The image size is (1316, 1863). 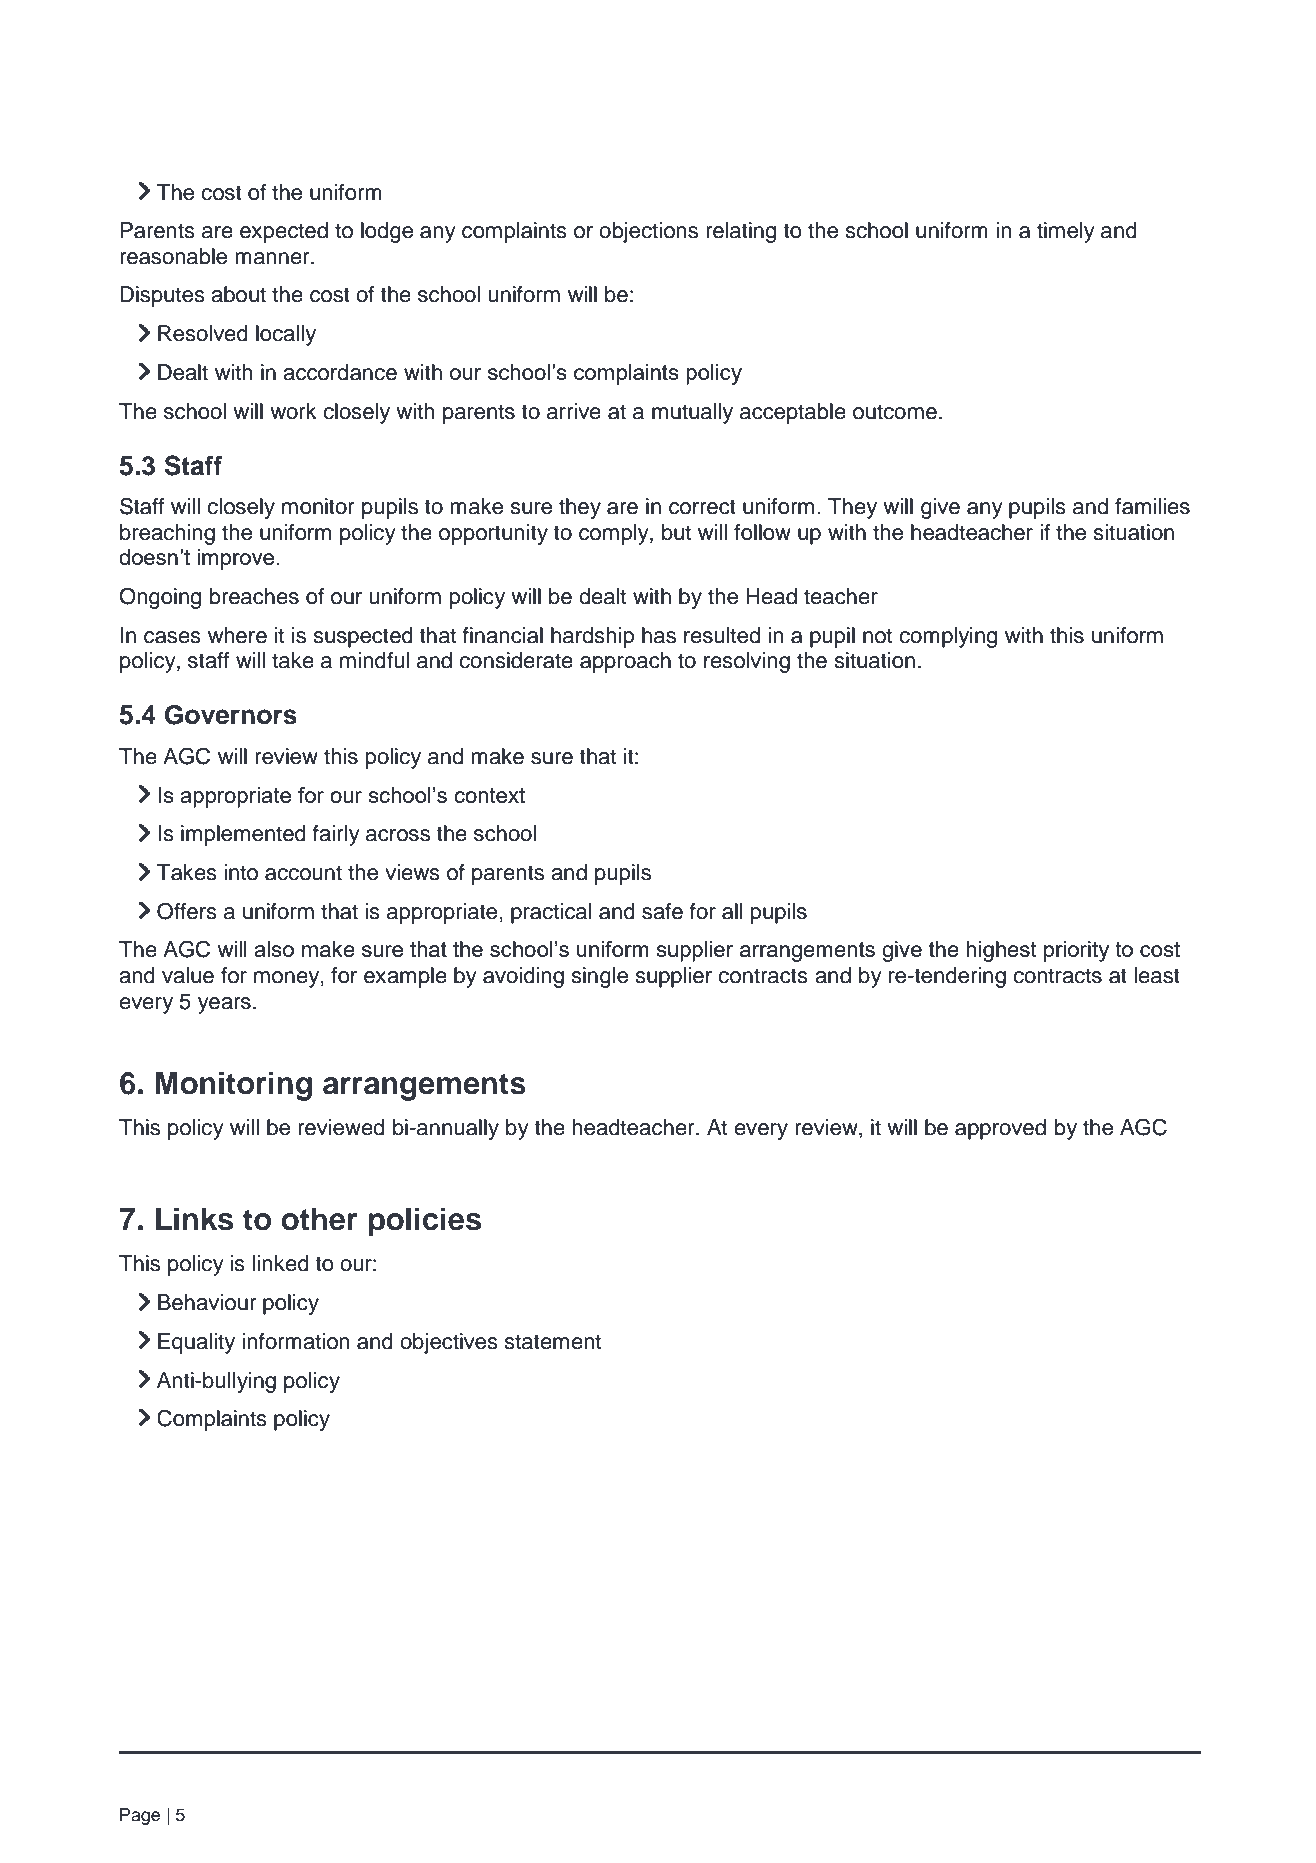 What do you see at coordinates (224, 1005) in the screenshot?
I see `years` at bounding box center [224, 1005].
